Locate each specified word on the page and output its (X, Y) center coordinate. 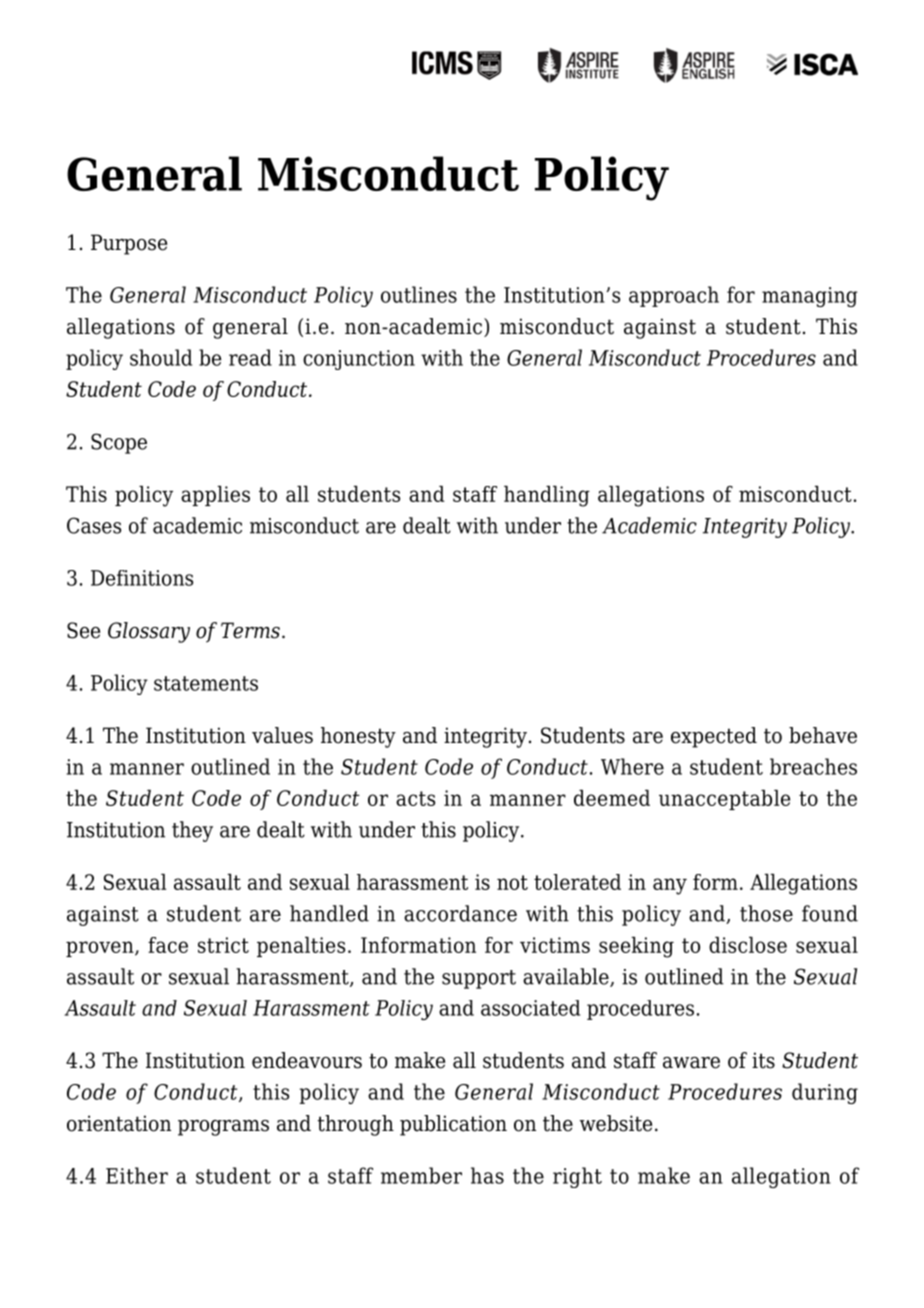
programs (223, 1128)
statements (206, 683)
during (825, 1093)
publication (453, 1125)
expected (714, 737)
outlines (419, 294)
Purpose (129, 244)
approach (674, 296)
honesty (358, 737)
